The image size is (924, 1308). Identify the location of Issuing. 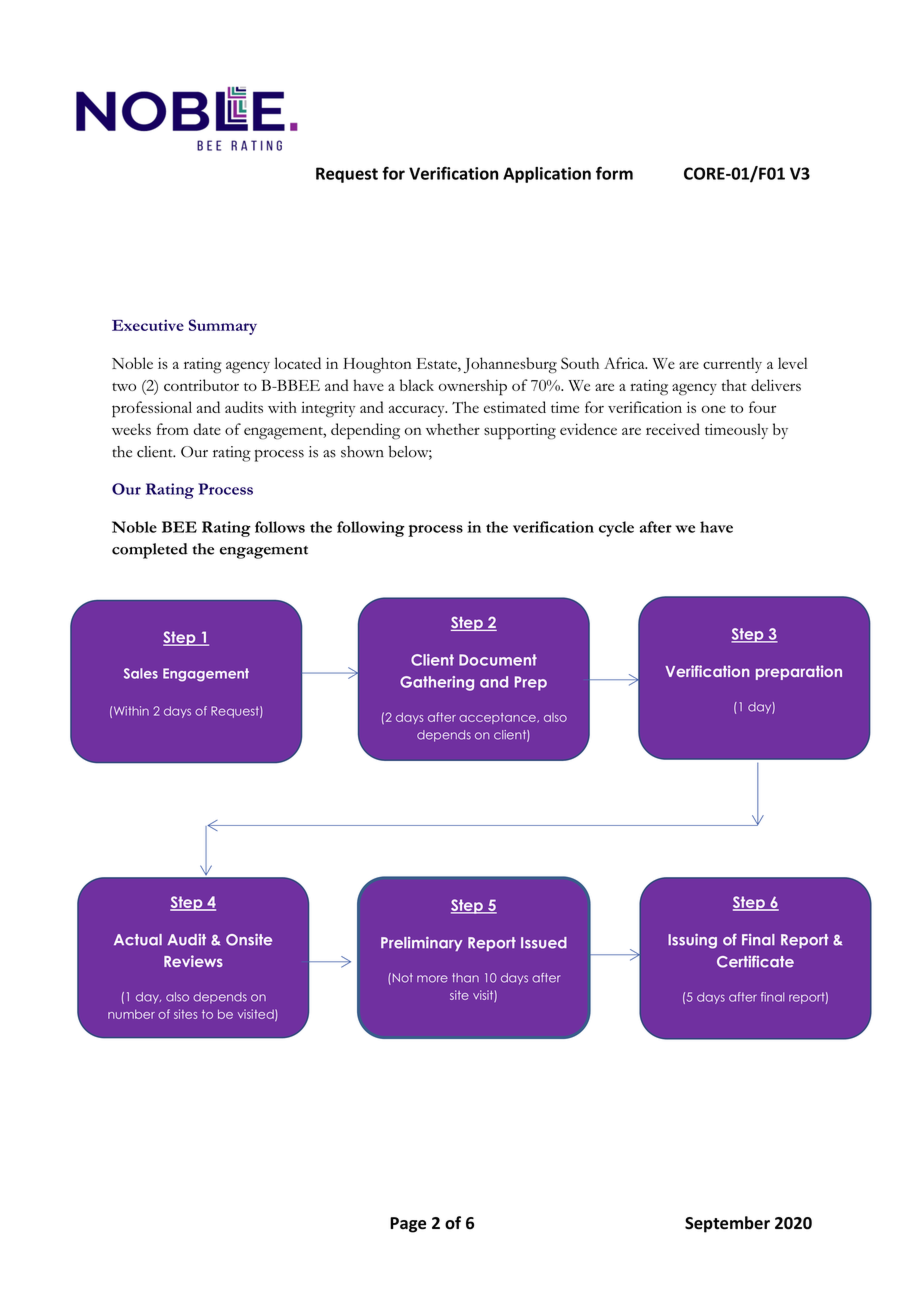
(692, 941).
